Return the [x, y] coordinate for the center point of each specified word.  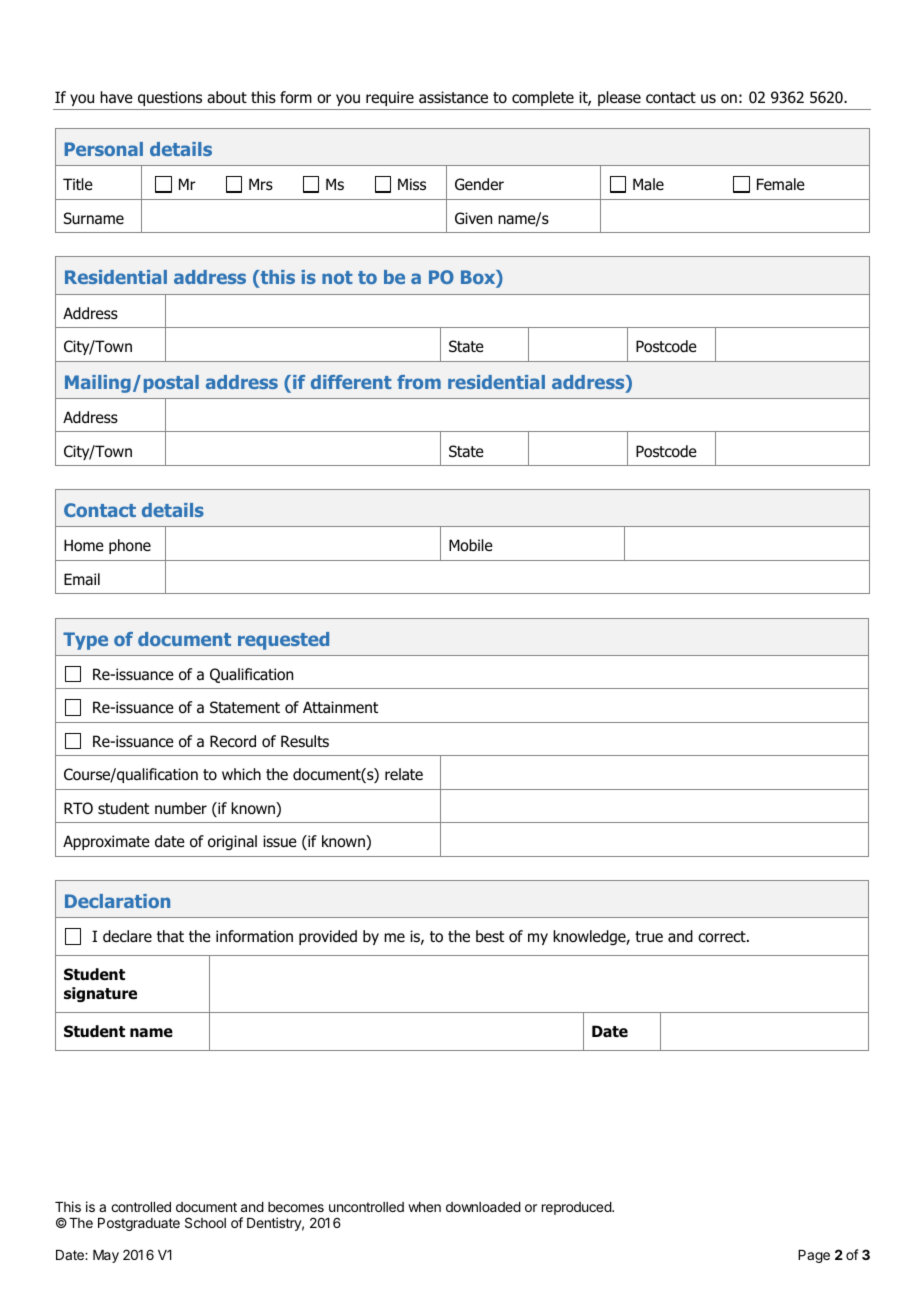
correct [723, 937]
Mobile [471, 545]
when [424, 1207]
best [490, 936]
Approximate [106, 842]
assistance [453, 97]
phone [130, 546]
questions [170, 98]
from [419, 382]
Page [814, 1256]
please [619, 98]
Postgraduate [139, 1224]
